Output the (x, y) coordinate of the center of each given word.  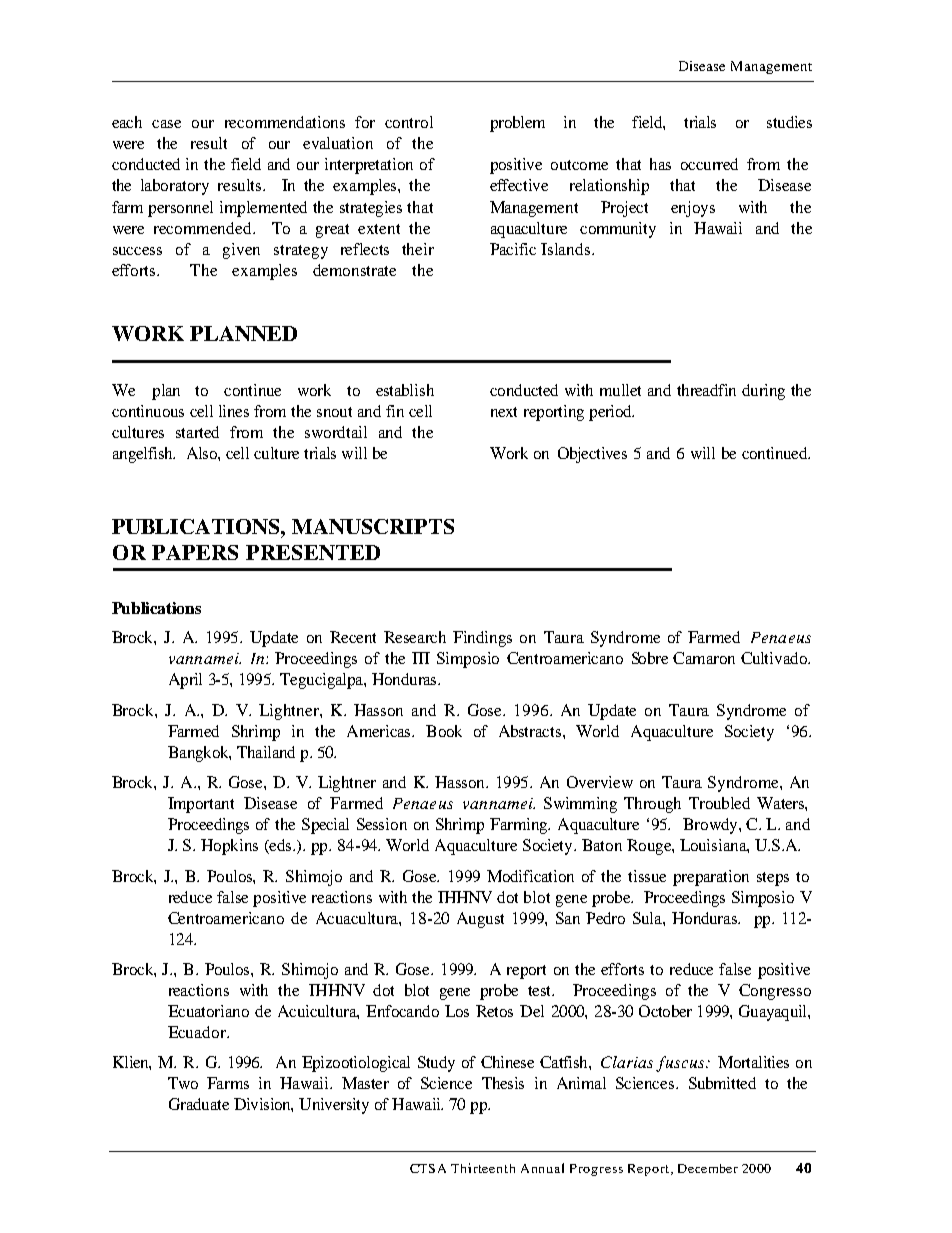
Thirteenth (483, 1168)
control (409, 122)
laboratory (175, 187)
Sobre (650, 658)
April (185, 681)
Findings (482, 639)
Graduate (199, 1104)
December (708, 1168)
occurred (709, 164)
